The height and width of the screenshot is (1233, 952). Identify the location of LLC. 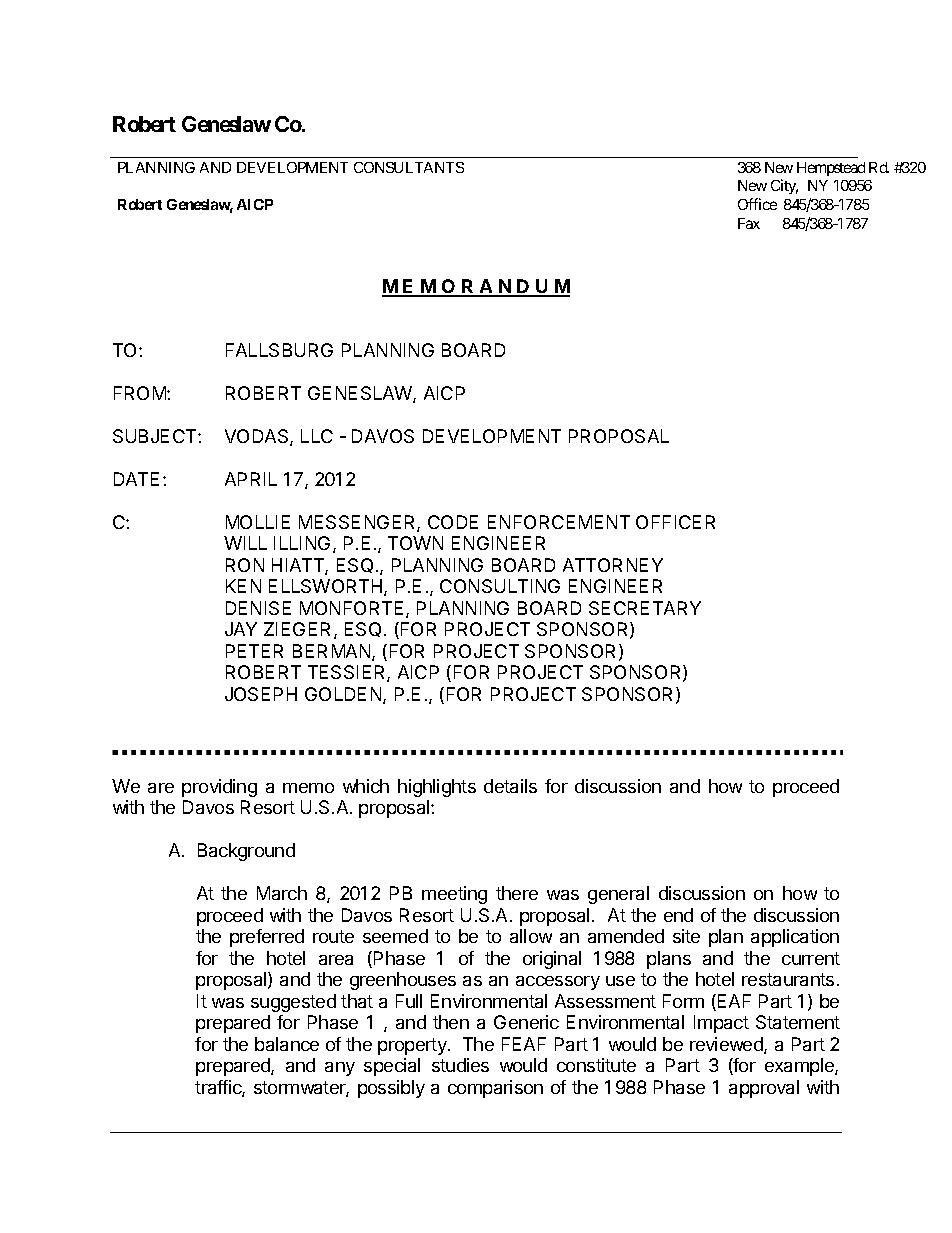
(317, 436).
